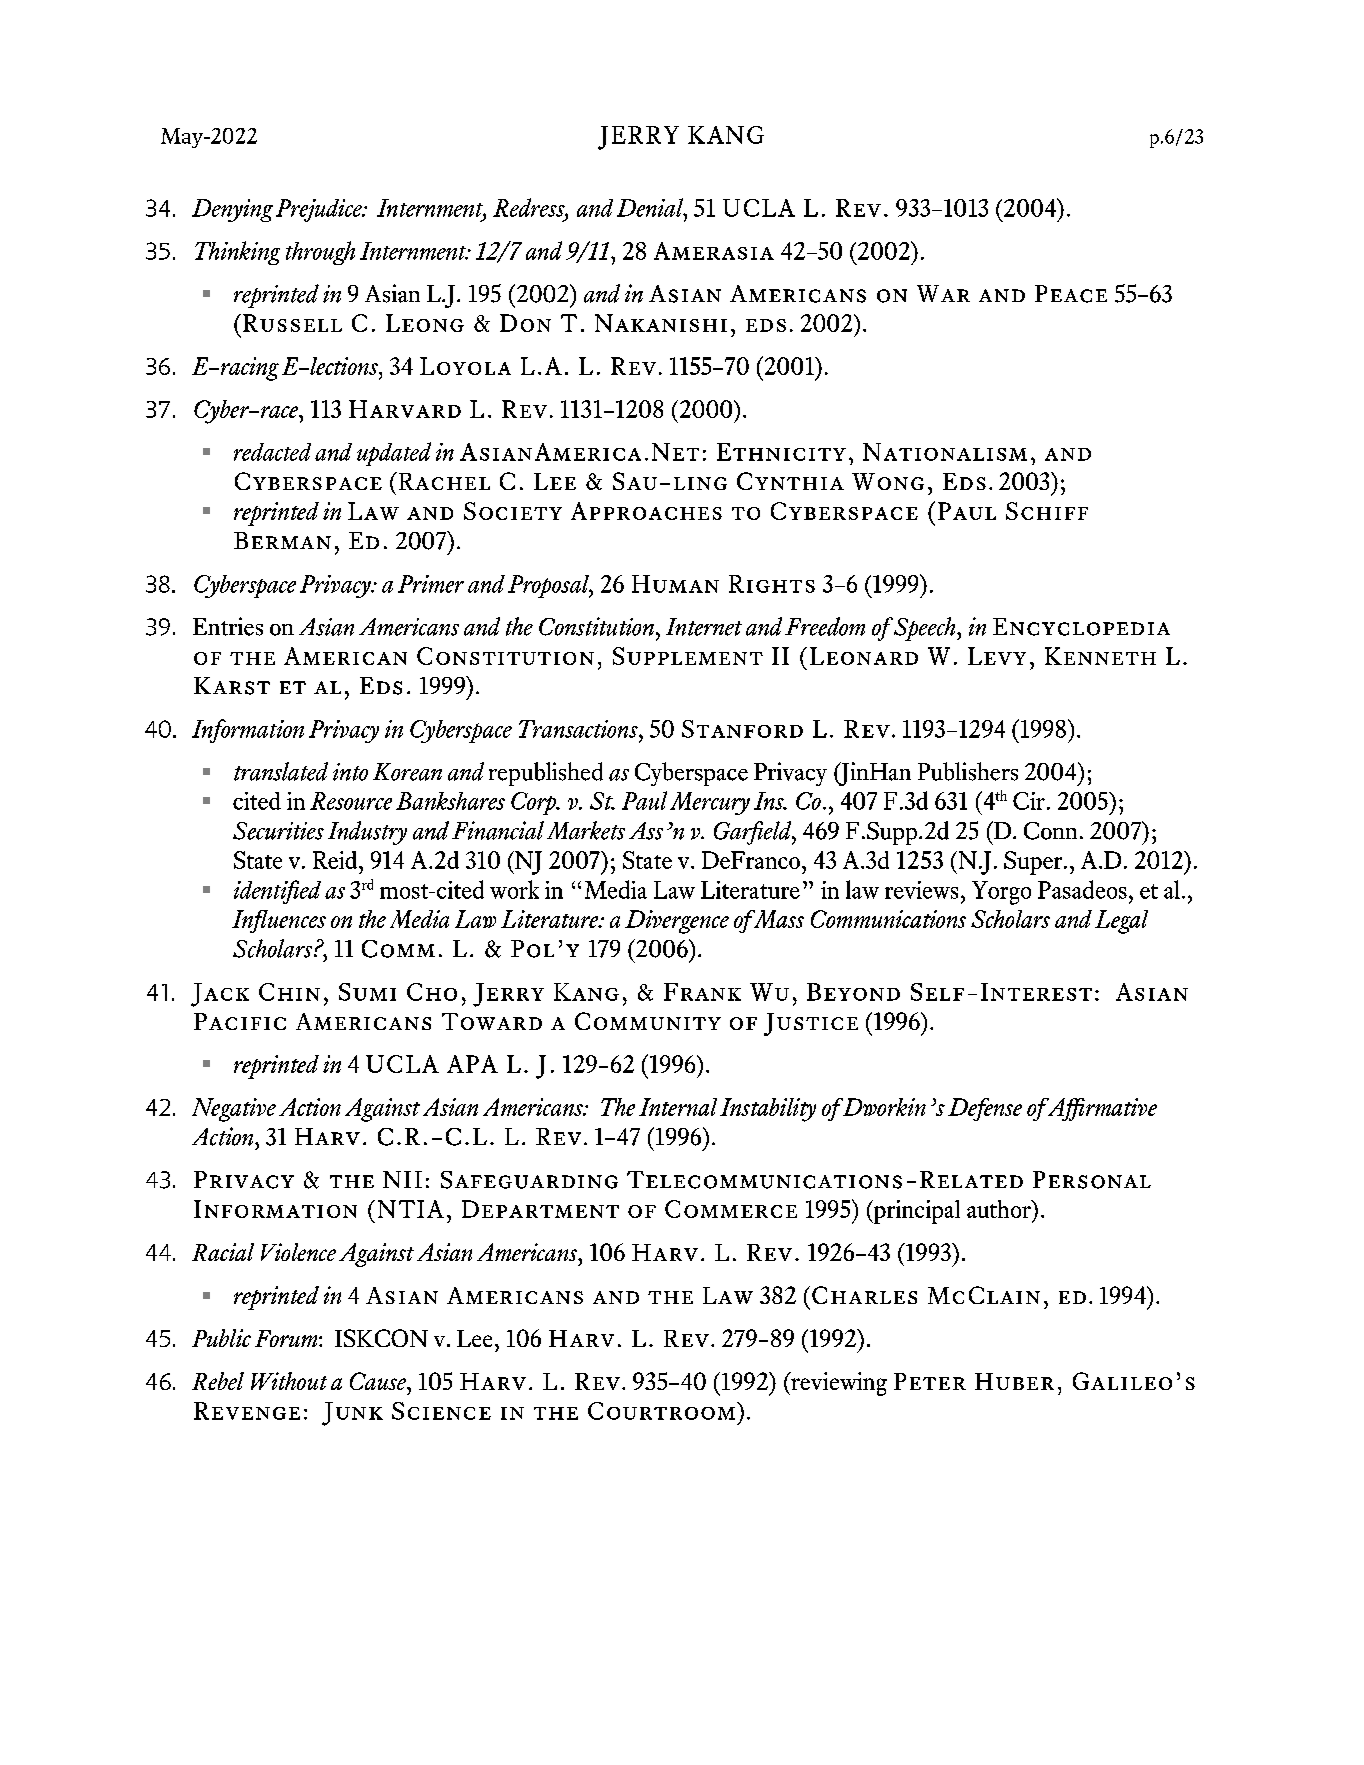  I want to click on Peace, so click(1071, 294).
